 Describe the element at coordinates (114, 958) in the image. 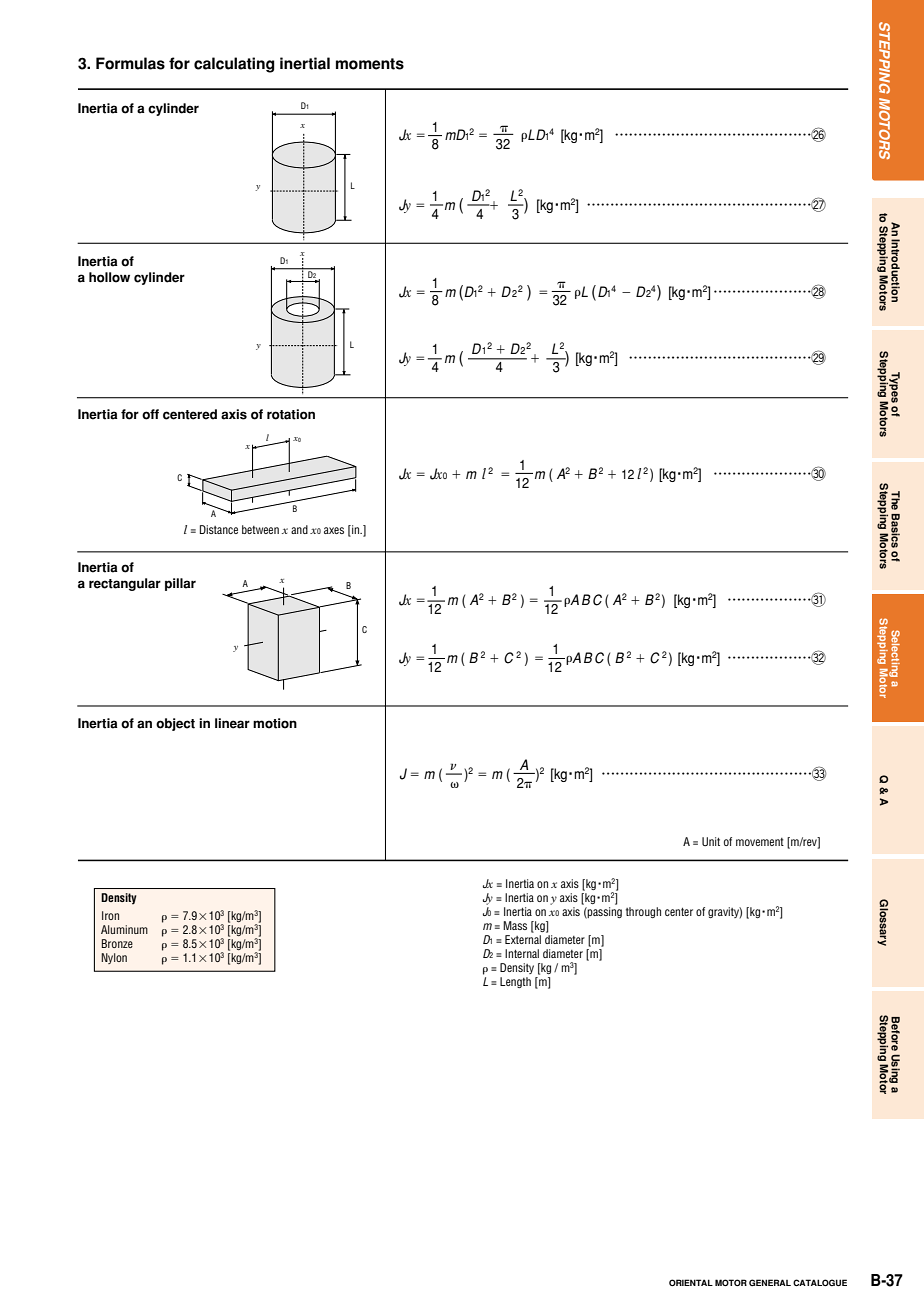

I see `Nylon` at that location.
